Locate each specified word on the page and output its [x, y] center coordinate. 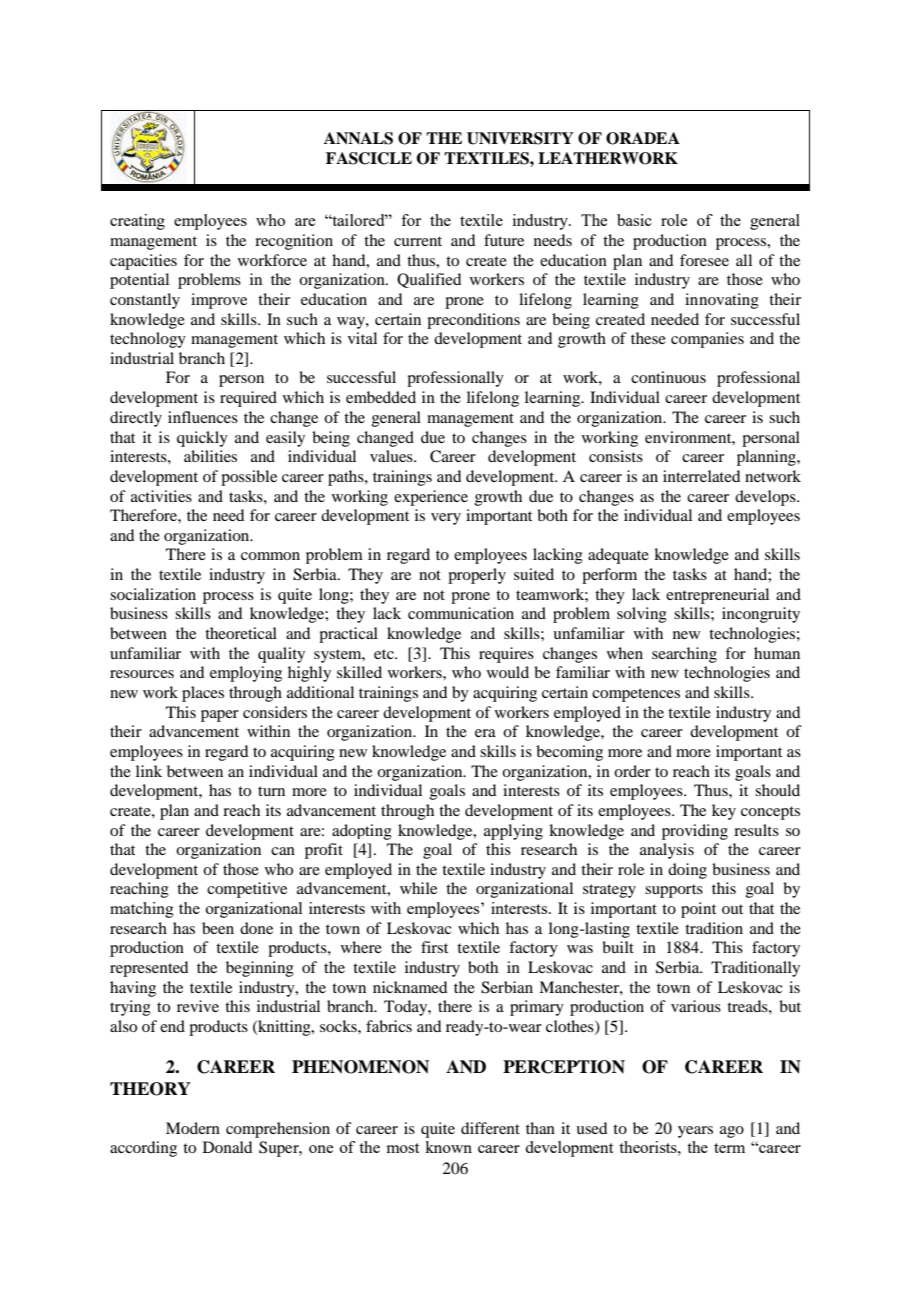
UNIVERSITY [520, 138]
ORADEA [643, 138]
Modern [193, 1128]
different [490, 1128]
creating [137, 222]
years [695, 1132]
